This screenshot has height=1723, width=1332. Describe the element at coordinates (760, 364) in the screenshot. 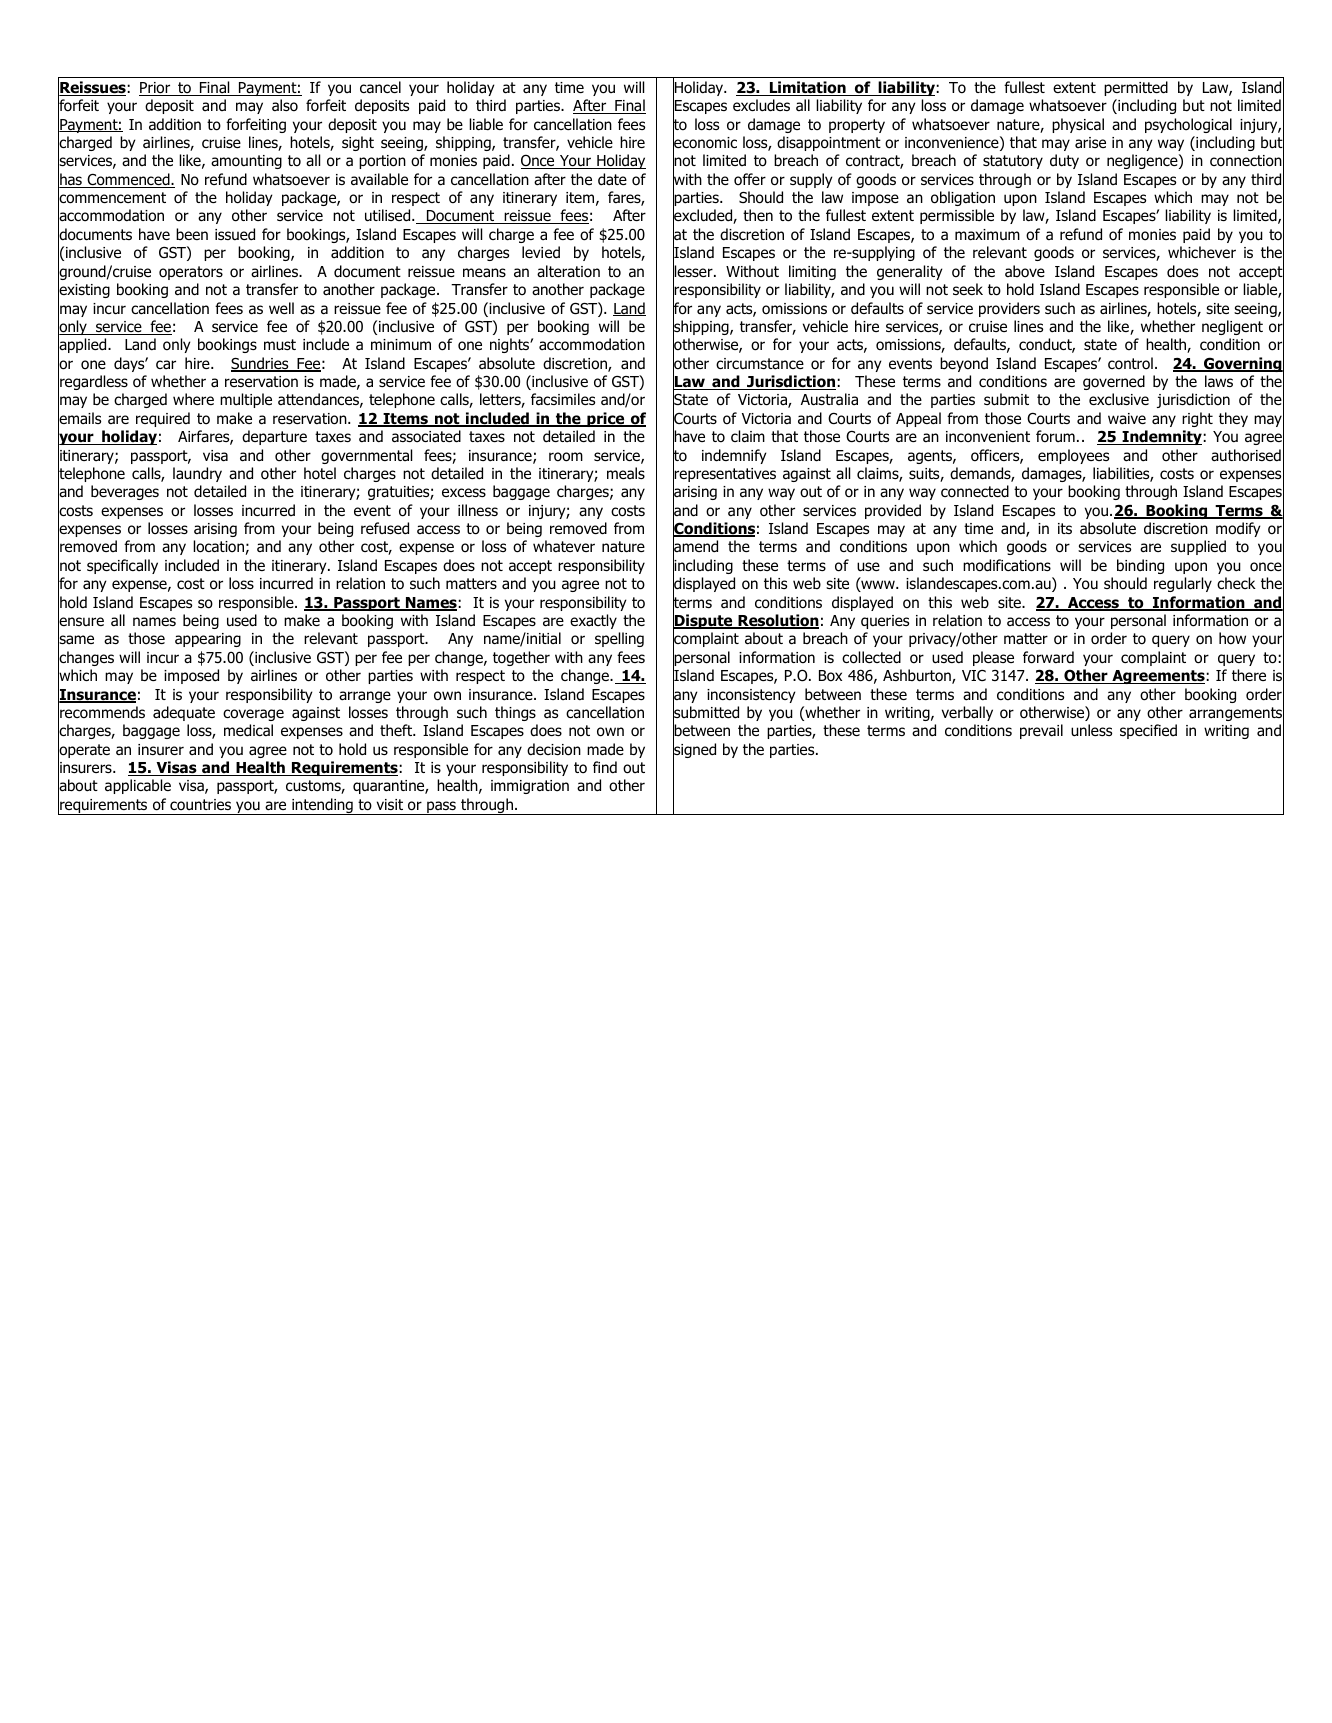

I see `circumstance` at that location.
